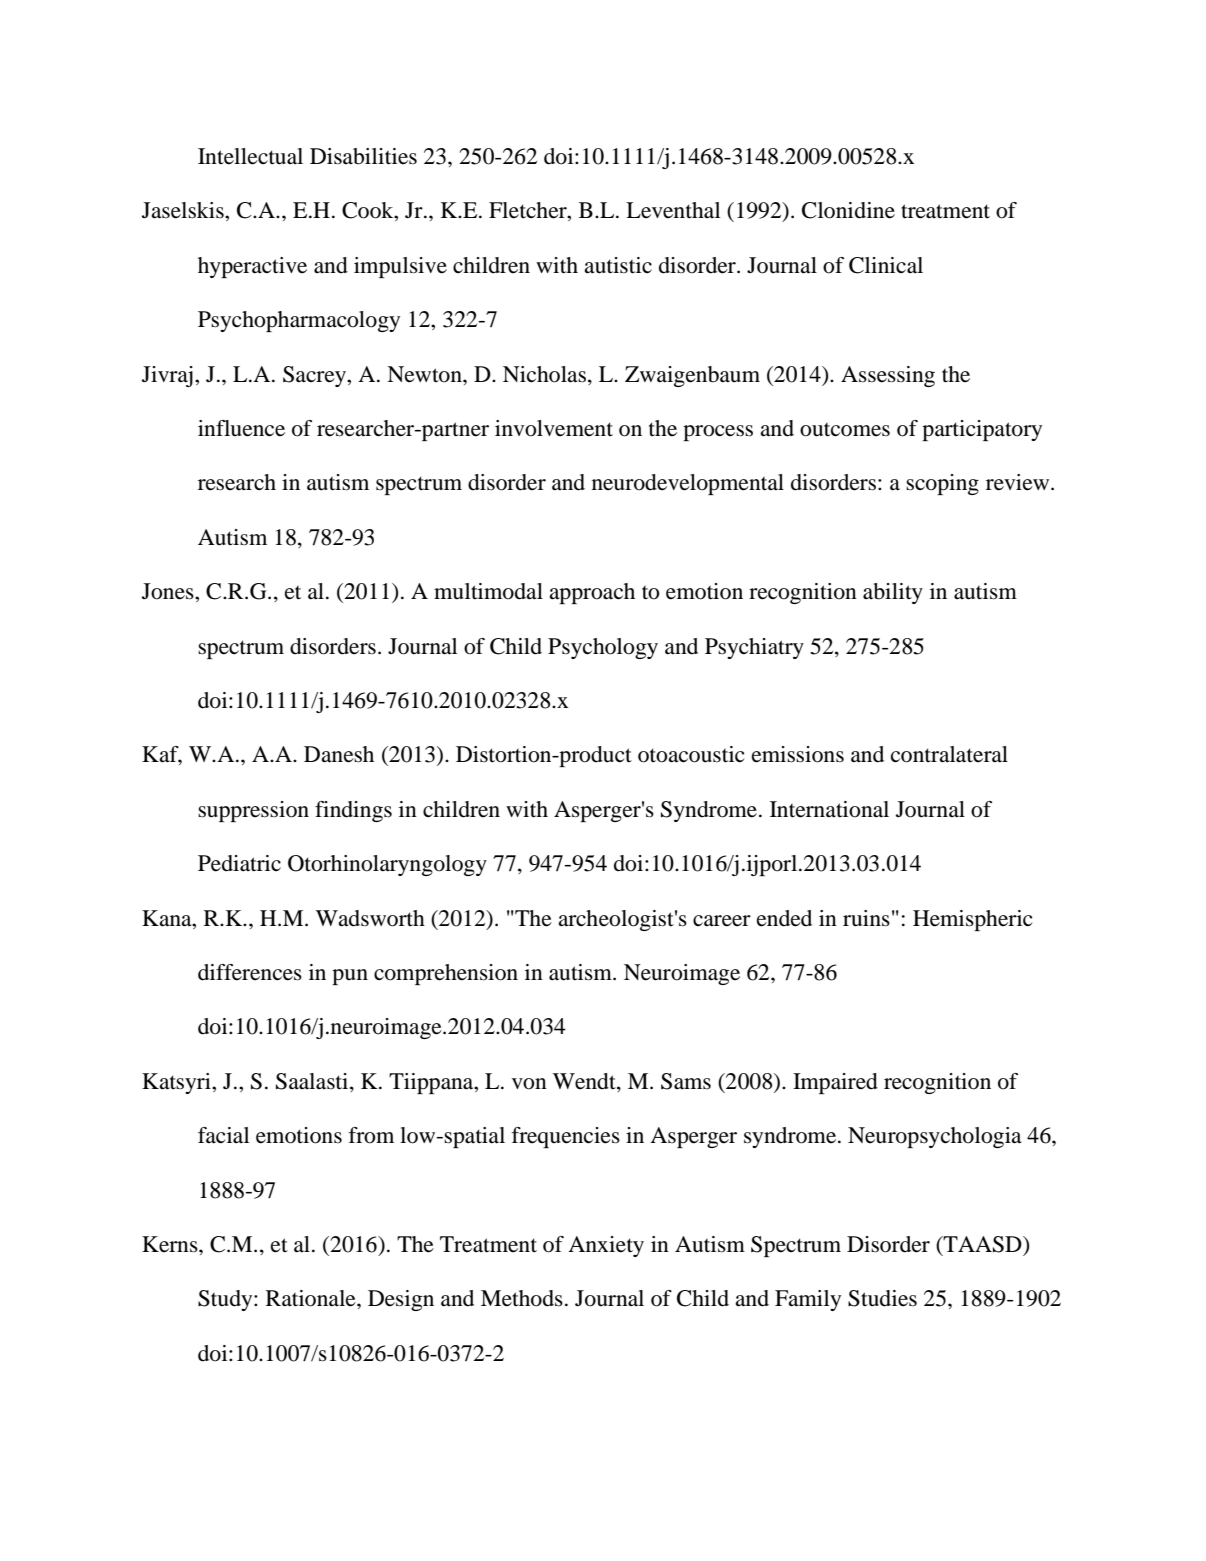 The width and height of the image is (1206, 1561). Describe the element at coordinates (529, 1084) in the image. I see `von` at that location.
